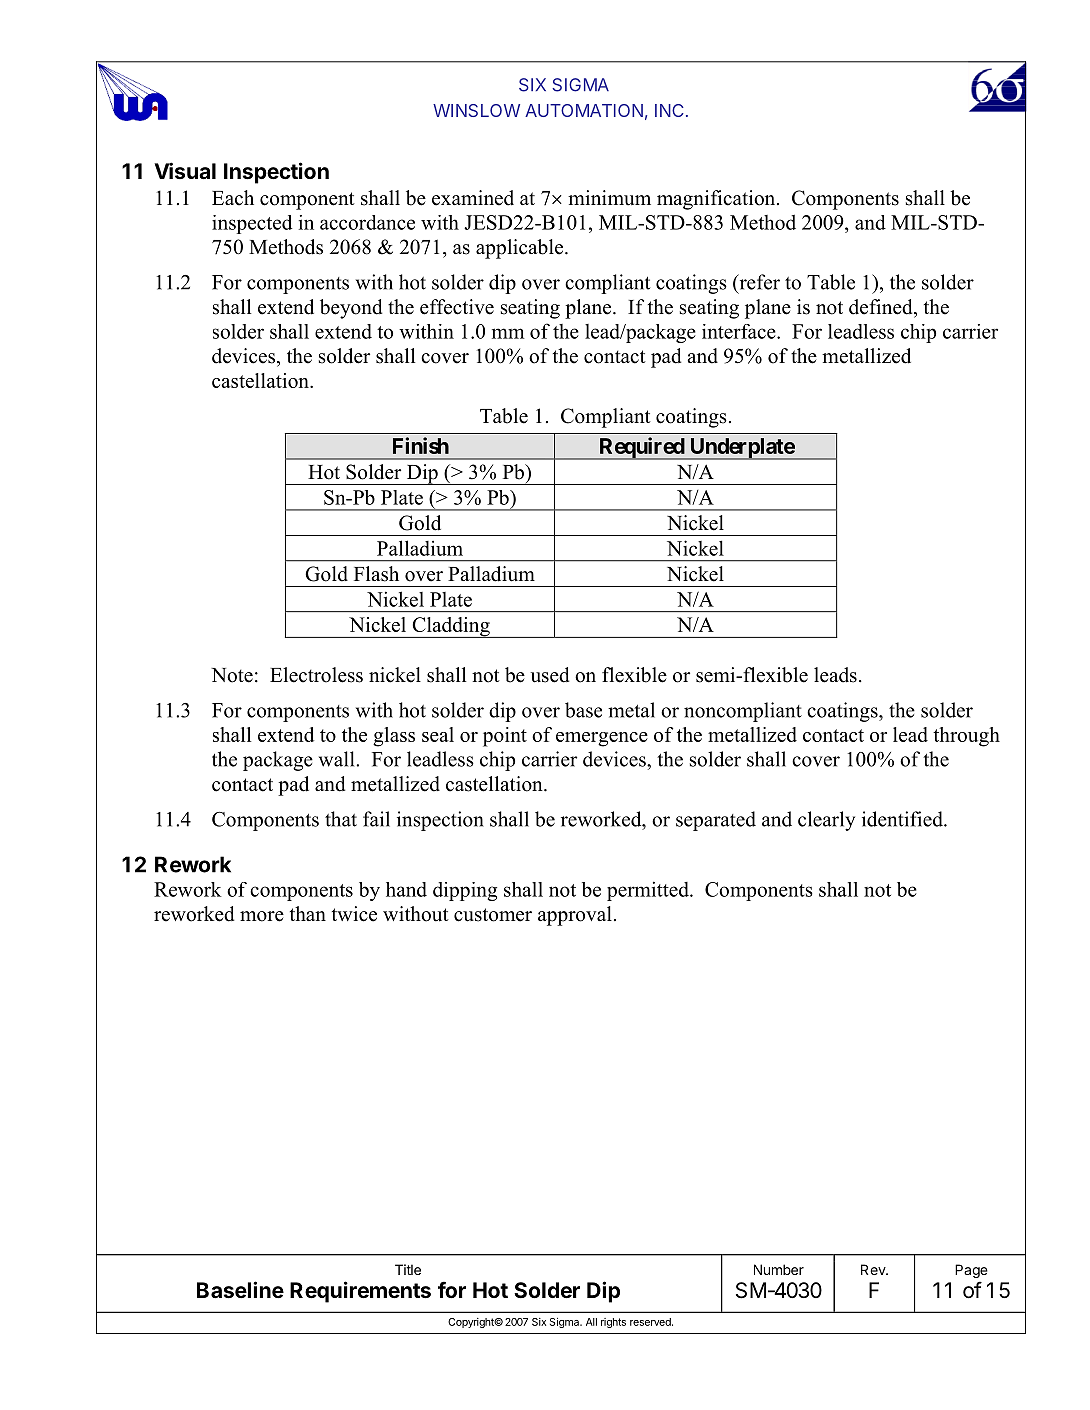 Image resolution: width=1090 pixels, height=1410 pixels. What do you see at coordinates (882, 308) in the page?
I see `defined` at bounding box center [882, 308].
